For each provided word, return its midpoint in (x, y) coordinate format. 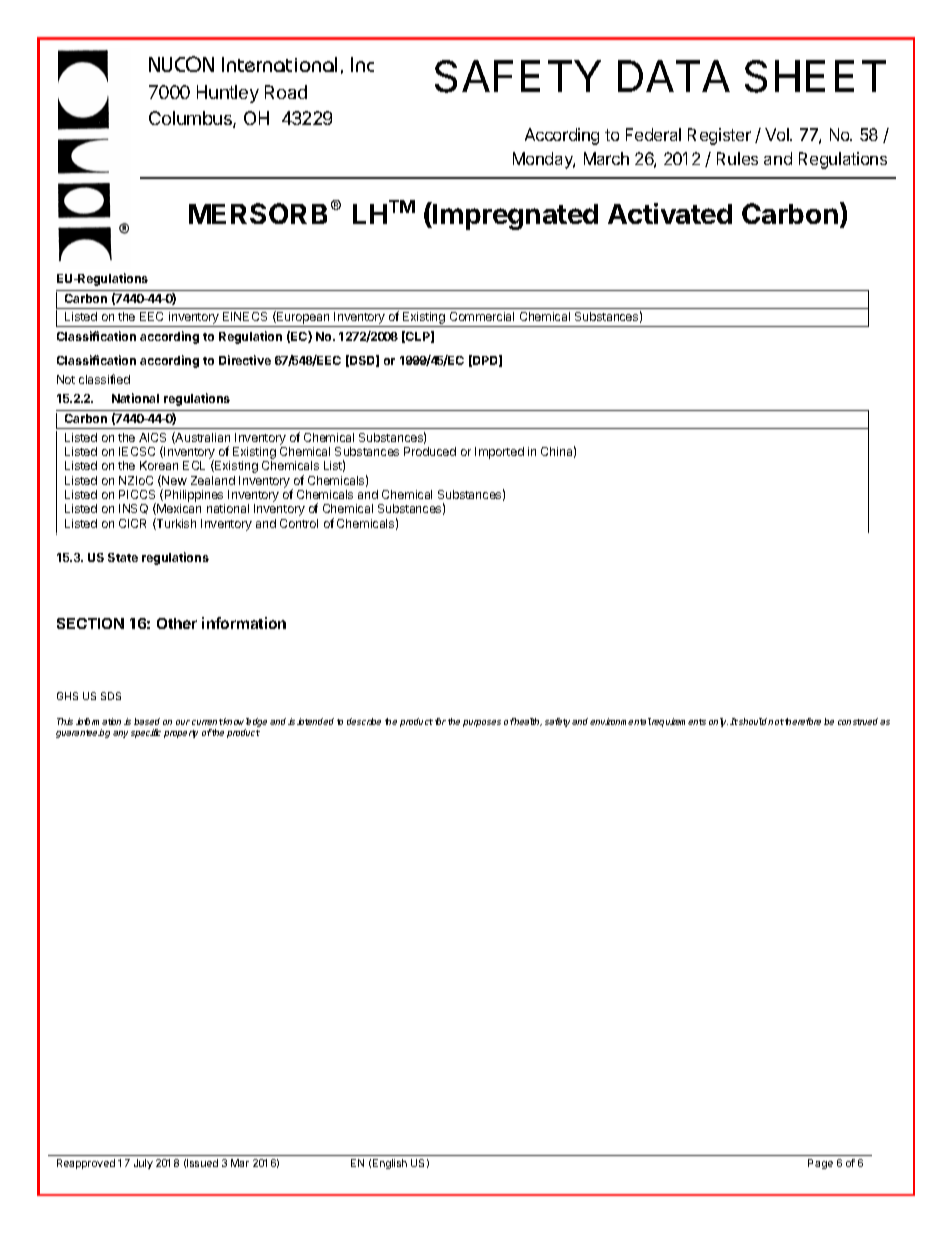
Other (177, 623)
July (143, 1164)
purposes (482, 723)
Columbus (191, 119)
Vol (778, 134)
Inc (362, 64)
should (754, 721)
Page (820, 1164)
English (390, 1164)
